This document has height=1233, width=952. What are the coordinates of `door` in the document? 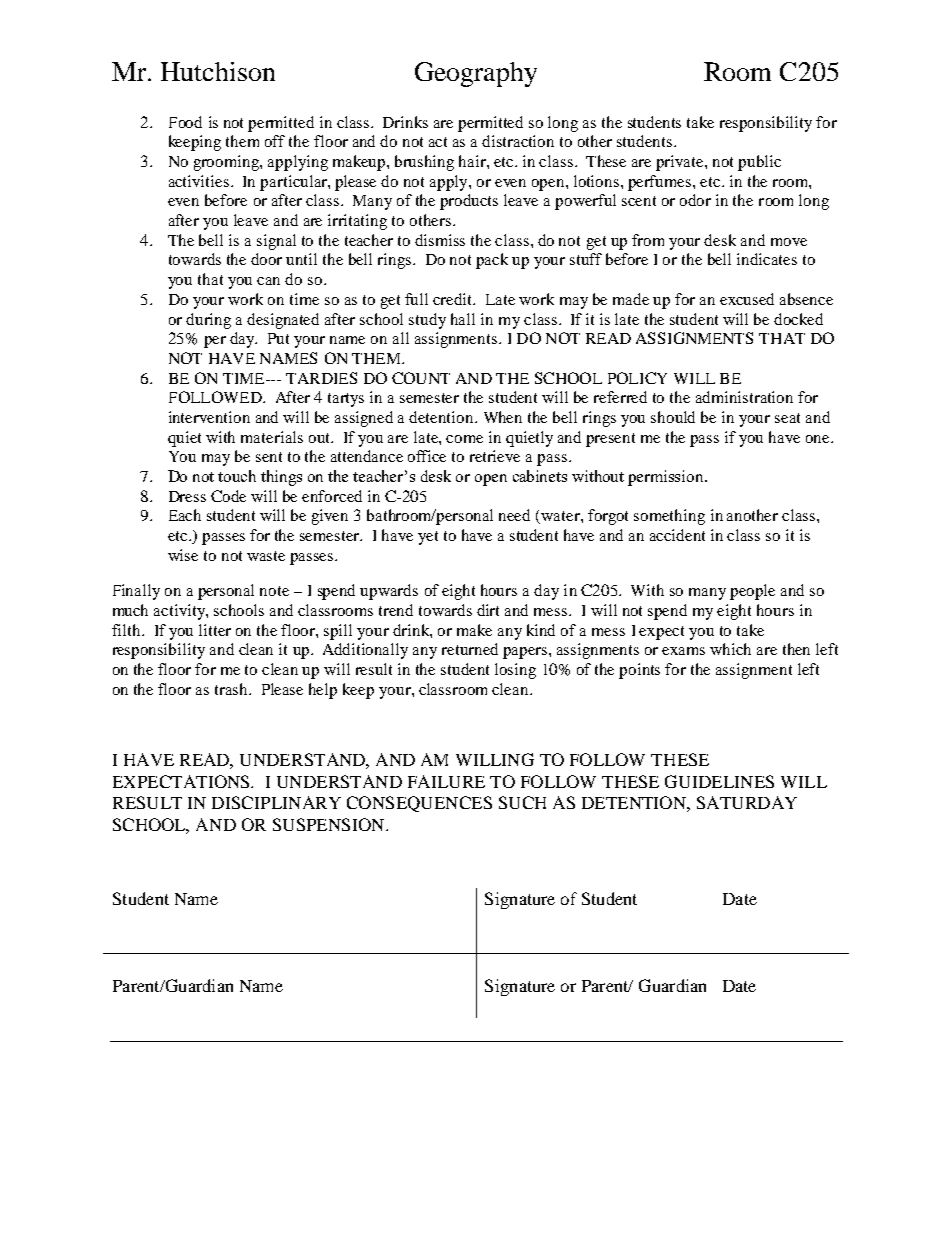 It's located at (266, 259).
